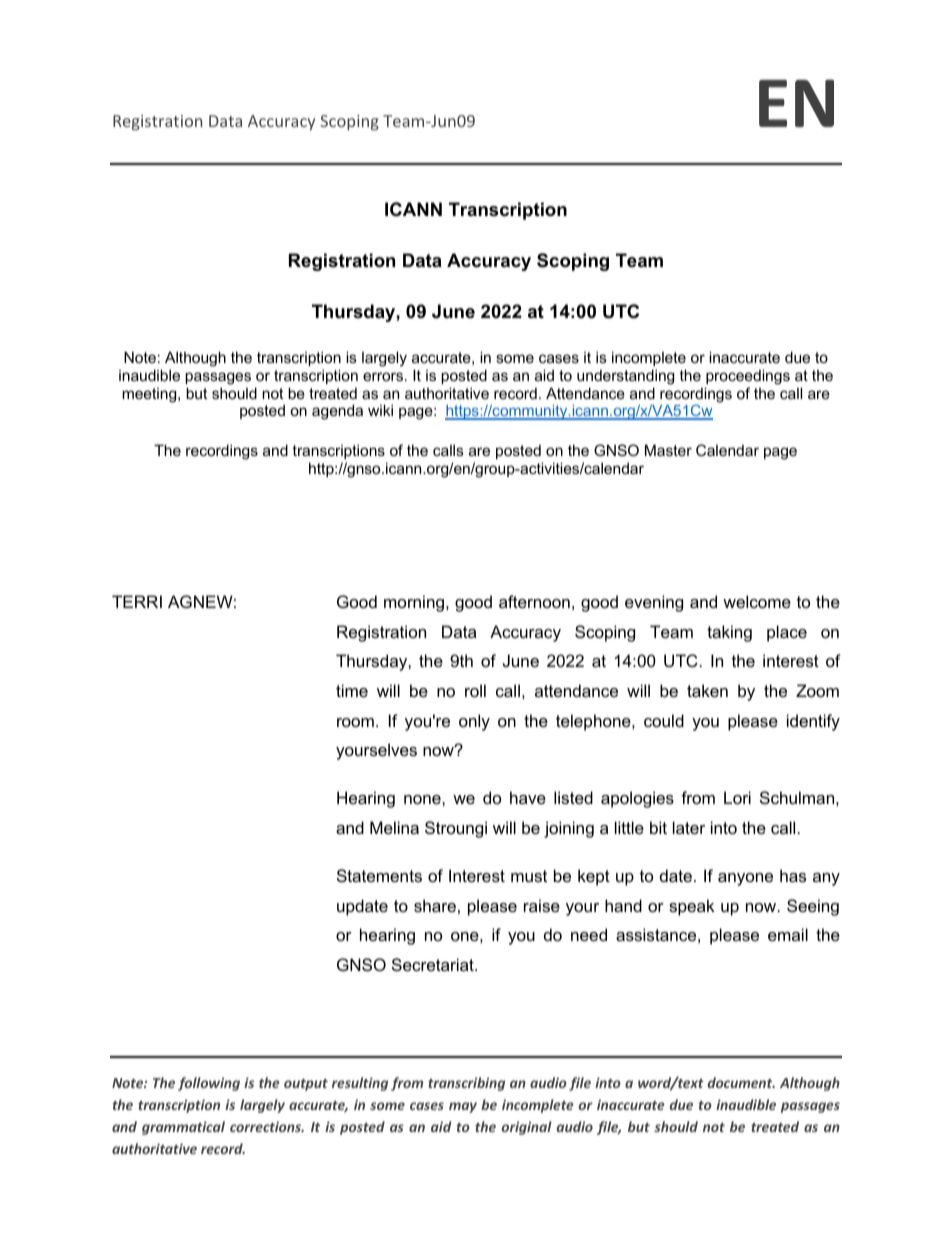 The height and width of the document is (1233, 952). Describe the element at coordinates (748, 377) in the document. I see `proceedings` at that location.
